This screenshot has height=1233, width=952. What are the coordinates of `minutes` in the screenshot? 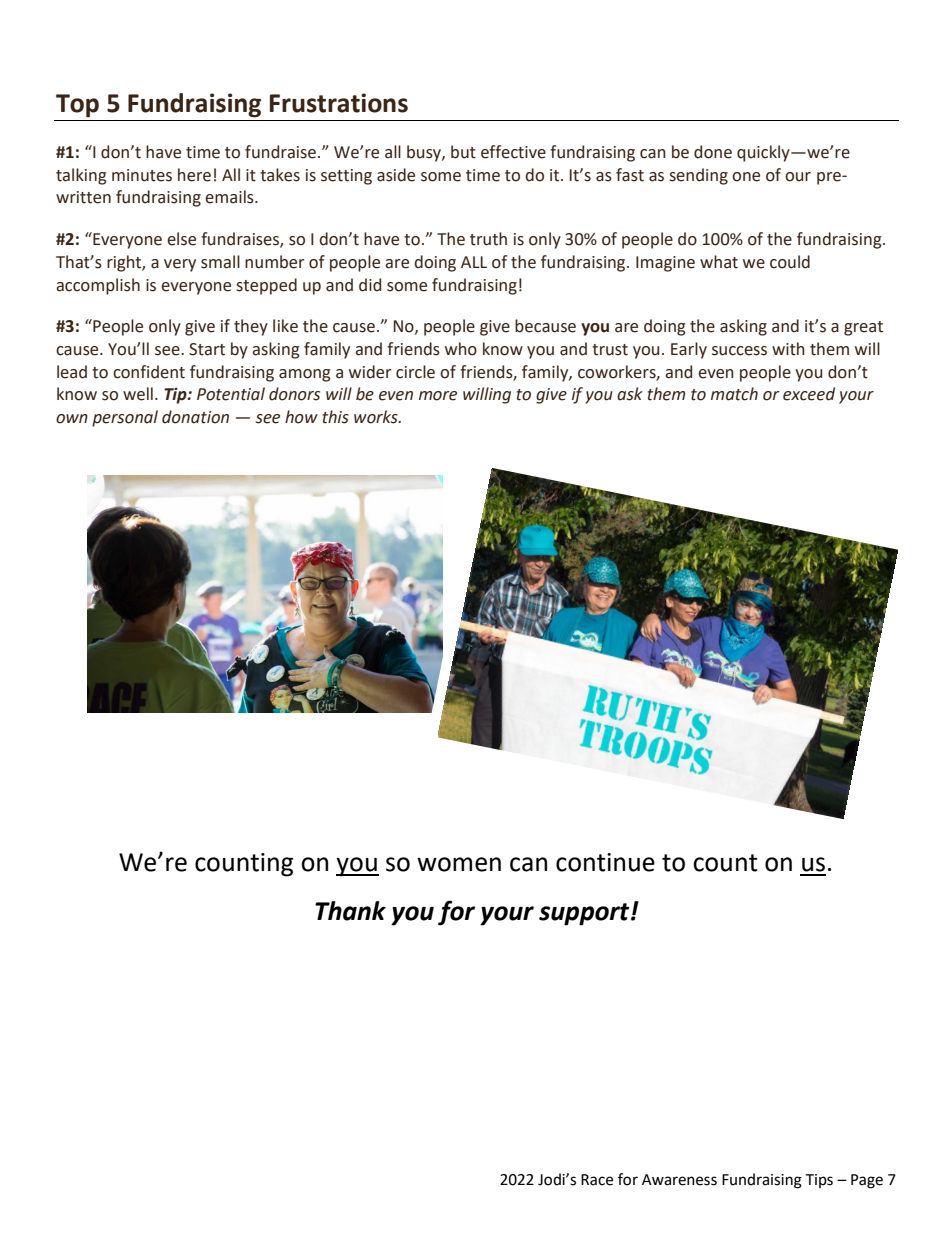 It's located at (142, 175).
